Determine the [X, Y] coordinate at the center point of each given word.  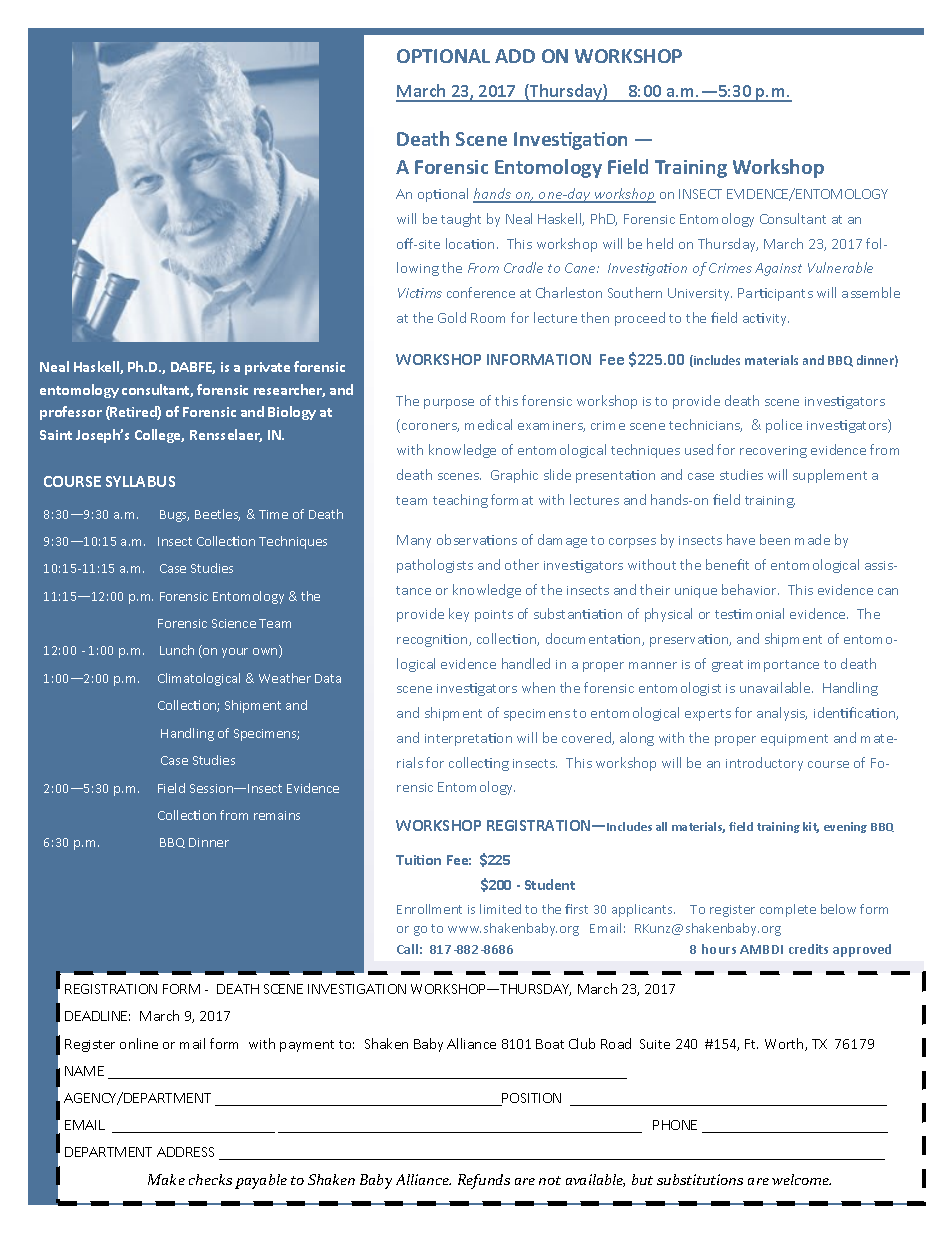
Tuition [418, 860]
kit [811, 827]
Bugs [174, 516]
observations [477, 539]
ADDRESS [185, 1152]
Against [778, 269]
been [775, 539]
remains [277, 815]
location [472, 243]
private [267, 368]
